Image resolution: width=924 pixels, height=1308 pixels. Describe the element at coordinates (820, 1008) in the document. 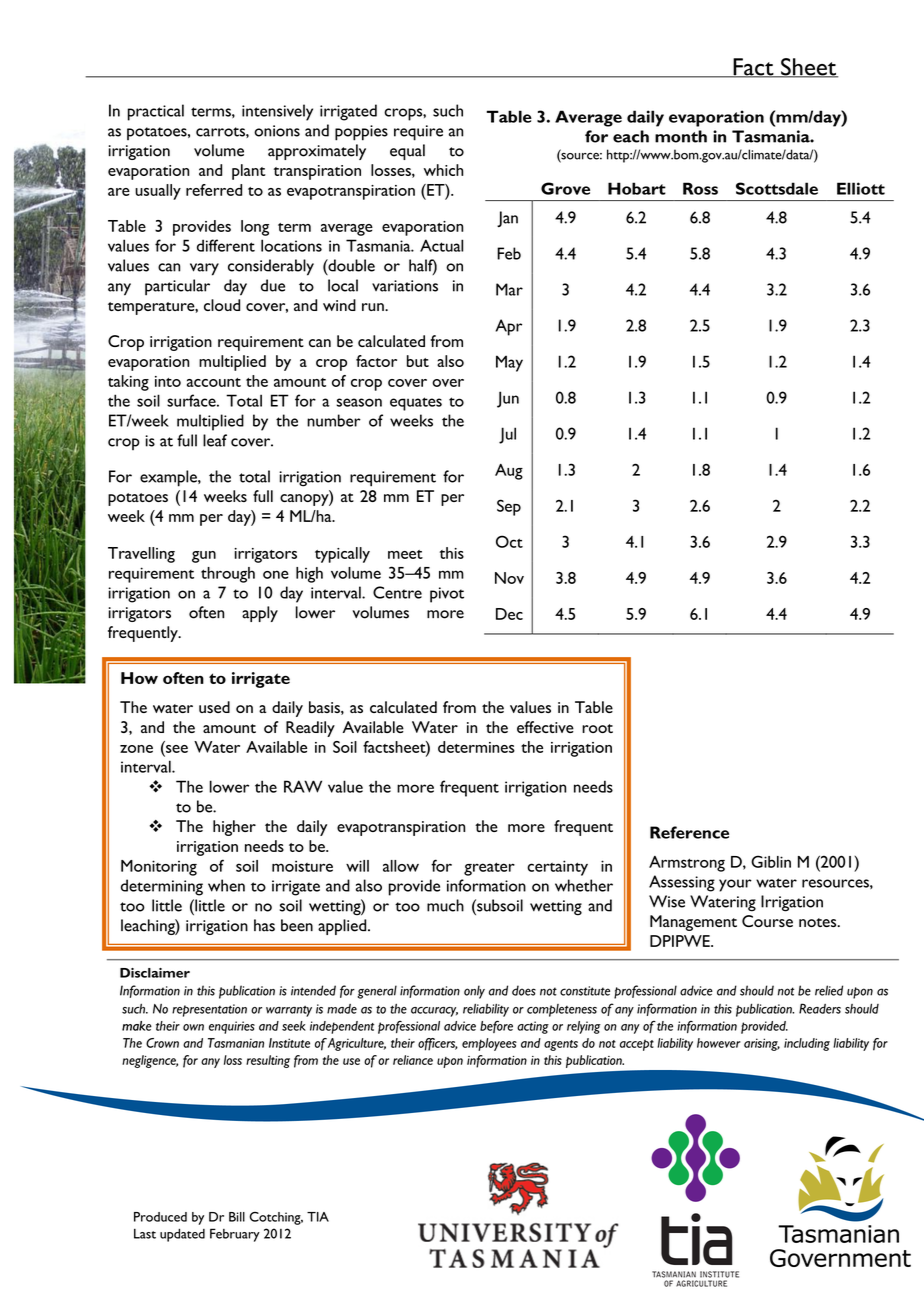

I see `Readers` at that location.
